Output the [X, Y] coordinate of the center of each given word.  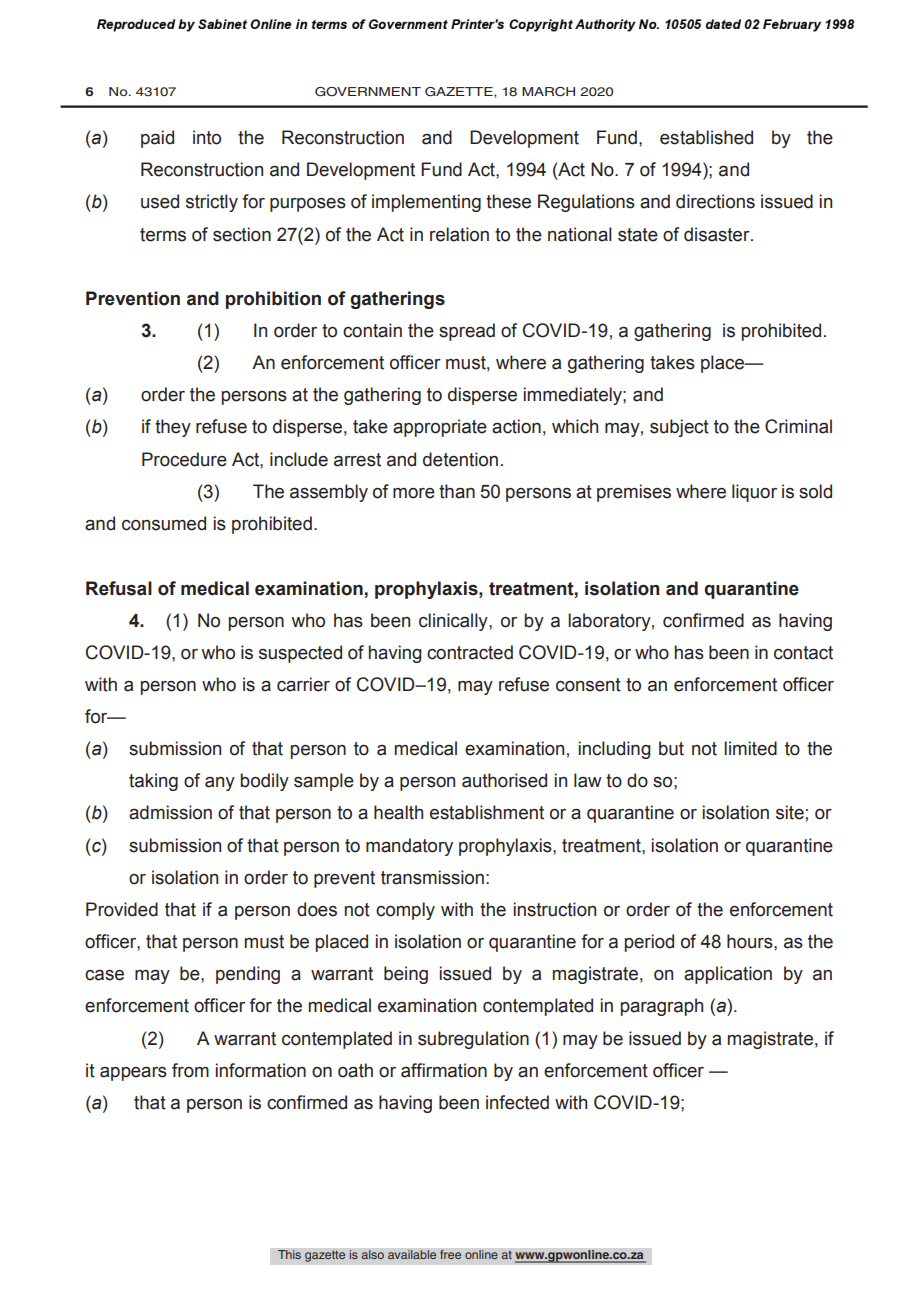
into [207, 137]
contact [803, 653]
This [289, 1255]
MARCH [548, 92]
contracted [470, 652]
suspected [300, 654]
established [706, 137]
